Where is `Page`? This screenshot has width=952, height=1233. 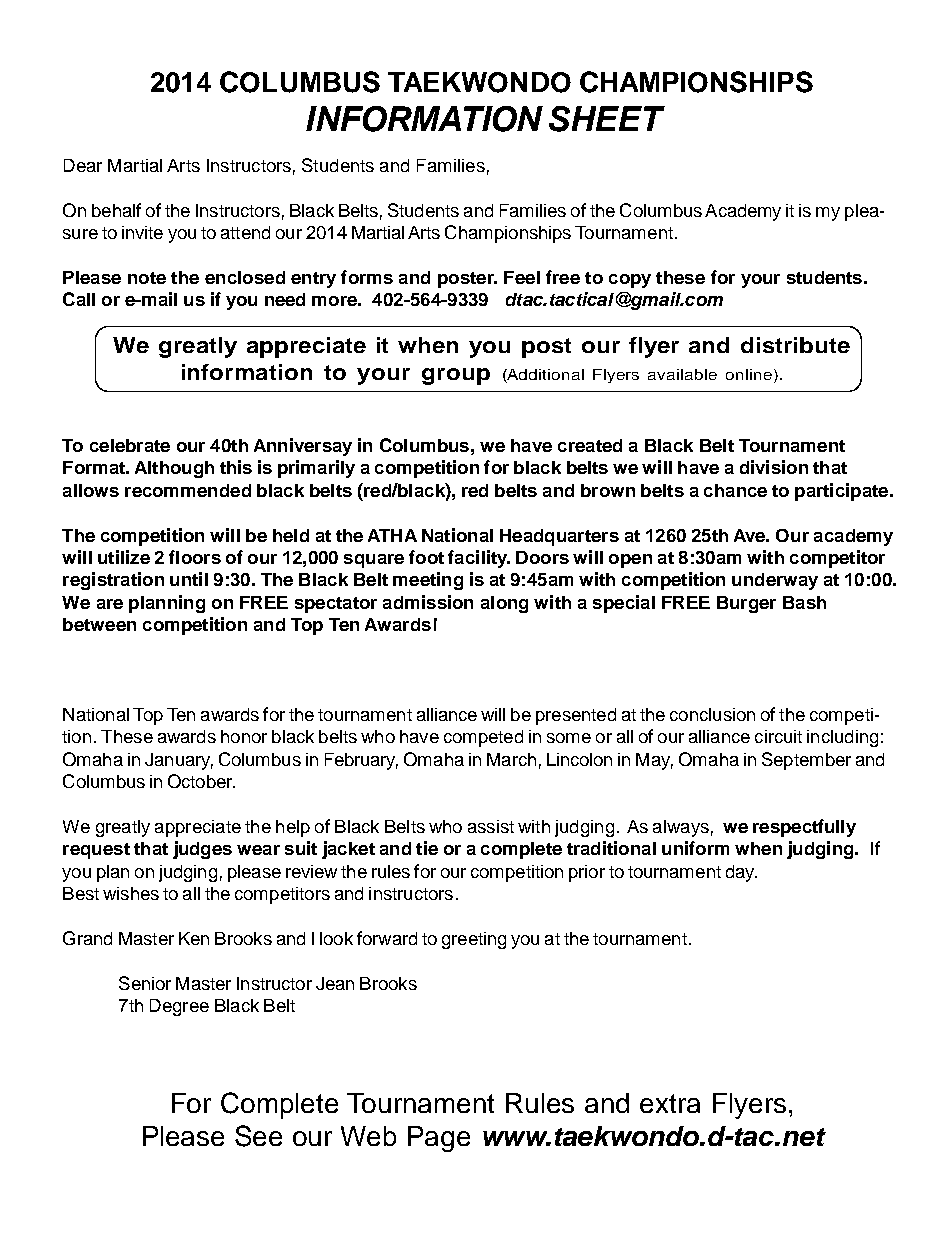
Page is located at coordinates (439, 1139).
